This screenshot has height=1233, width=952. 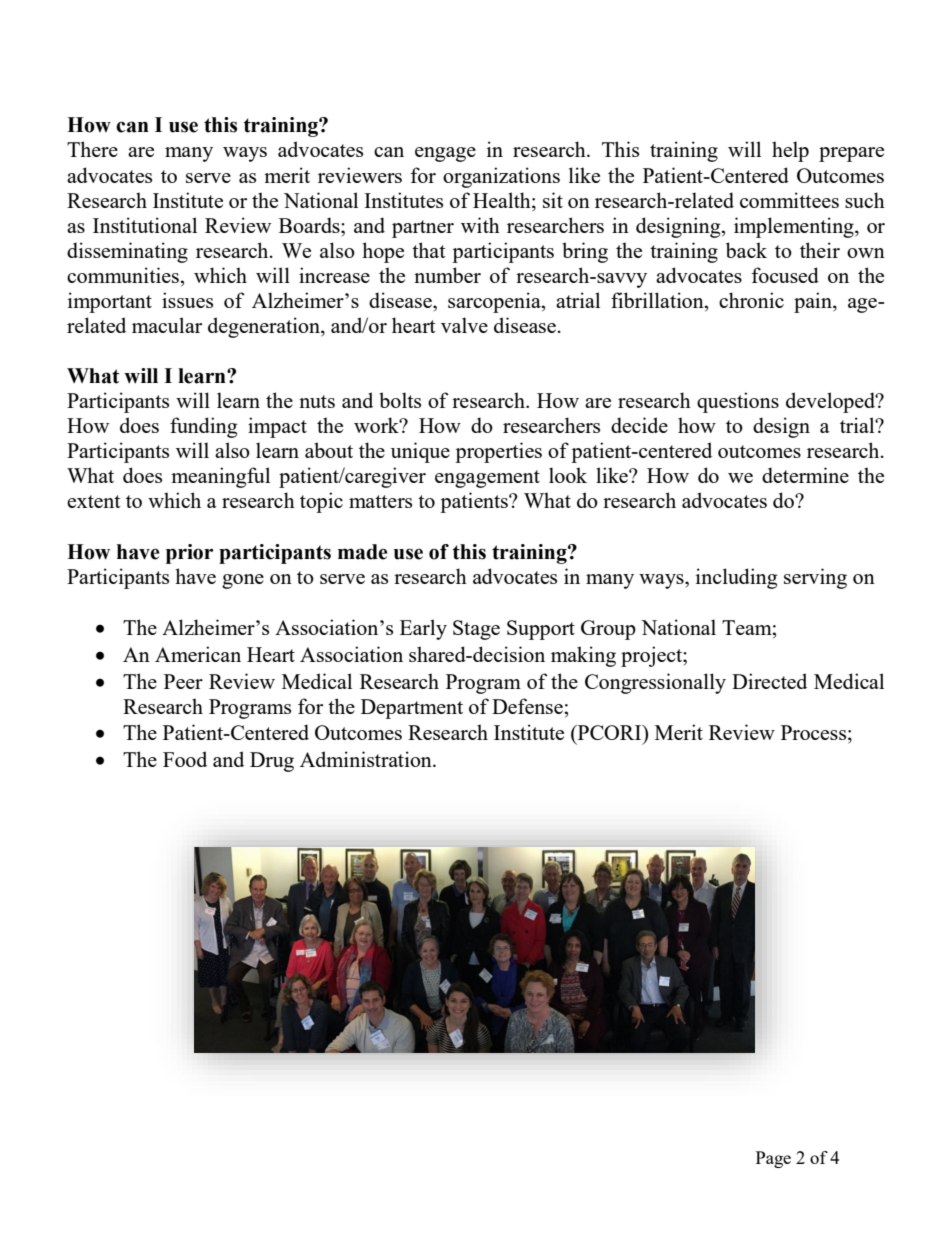 I want to click on Institutional, so click(x=145, y=225).
